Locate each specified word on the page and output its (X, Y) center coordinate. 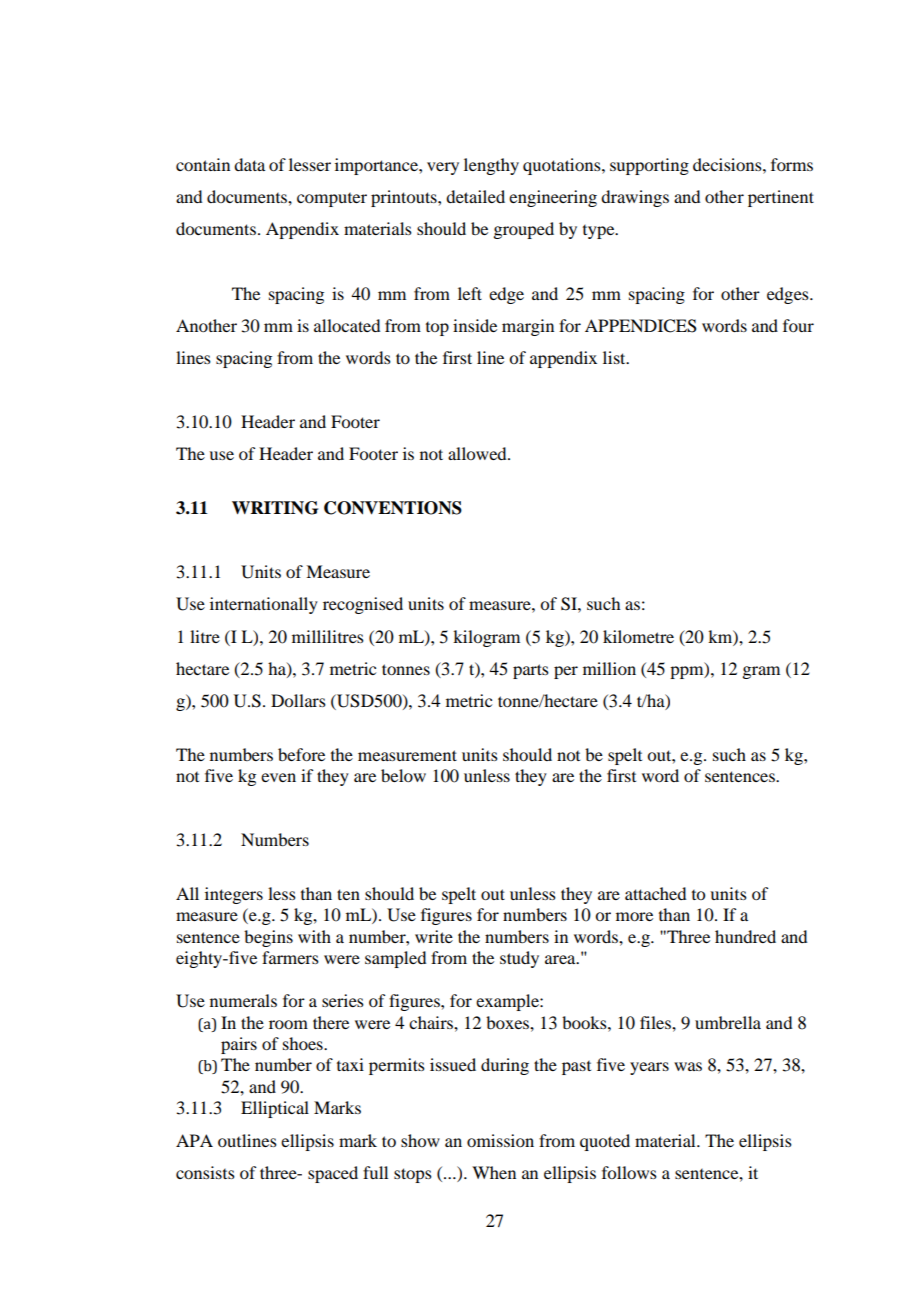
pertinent (781, 198)
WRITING (275, 508)
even (278, 777)
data (249, 164)
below (403, 775)
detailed (475, 196)
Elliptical (275, 1109)
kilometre (638, 636)
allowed (478, 453)
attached (655, 893)
